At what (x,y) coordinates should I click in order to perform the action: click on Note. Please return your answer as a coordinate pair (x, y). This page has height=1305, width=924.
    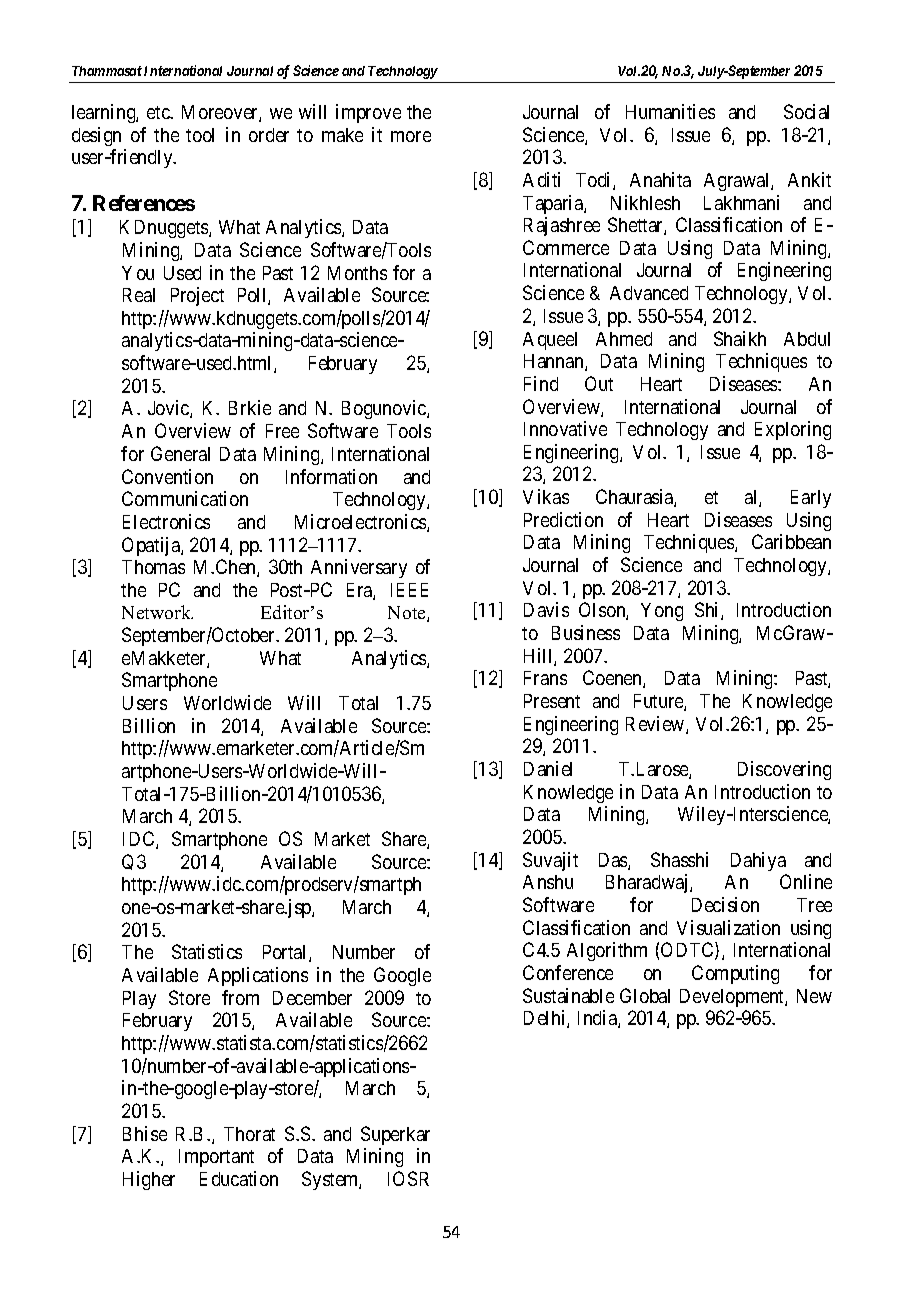
    Looking at the image, I should click on (408, 614).
